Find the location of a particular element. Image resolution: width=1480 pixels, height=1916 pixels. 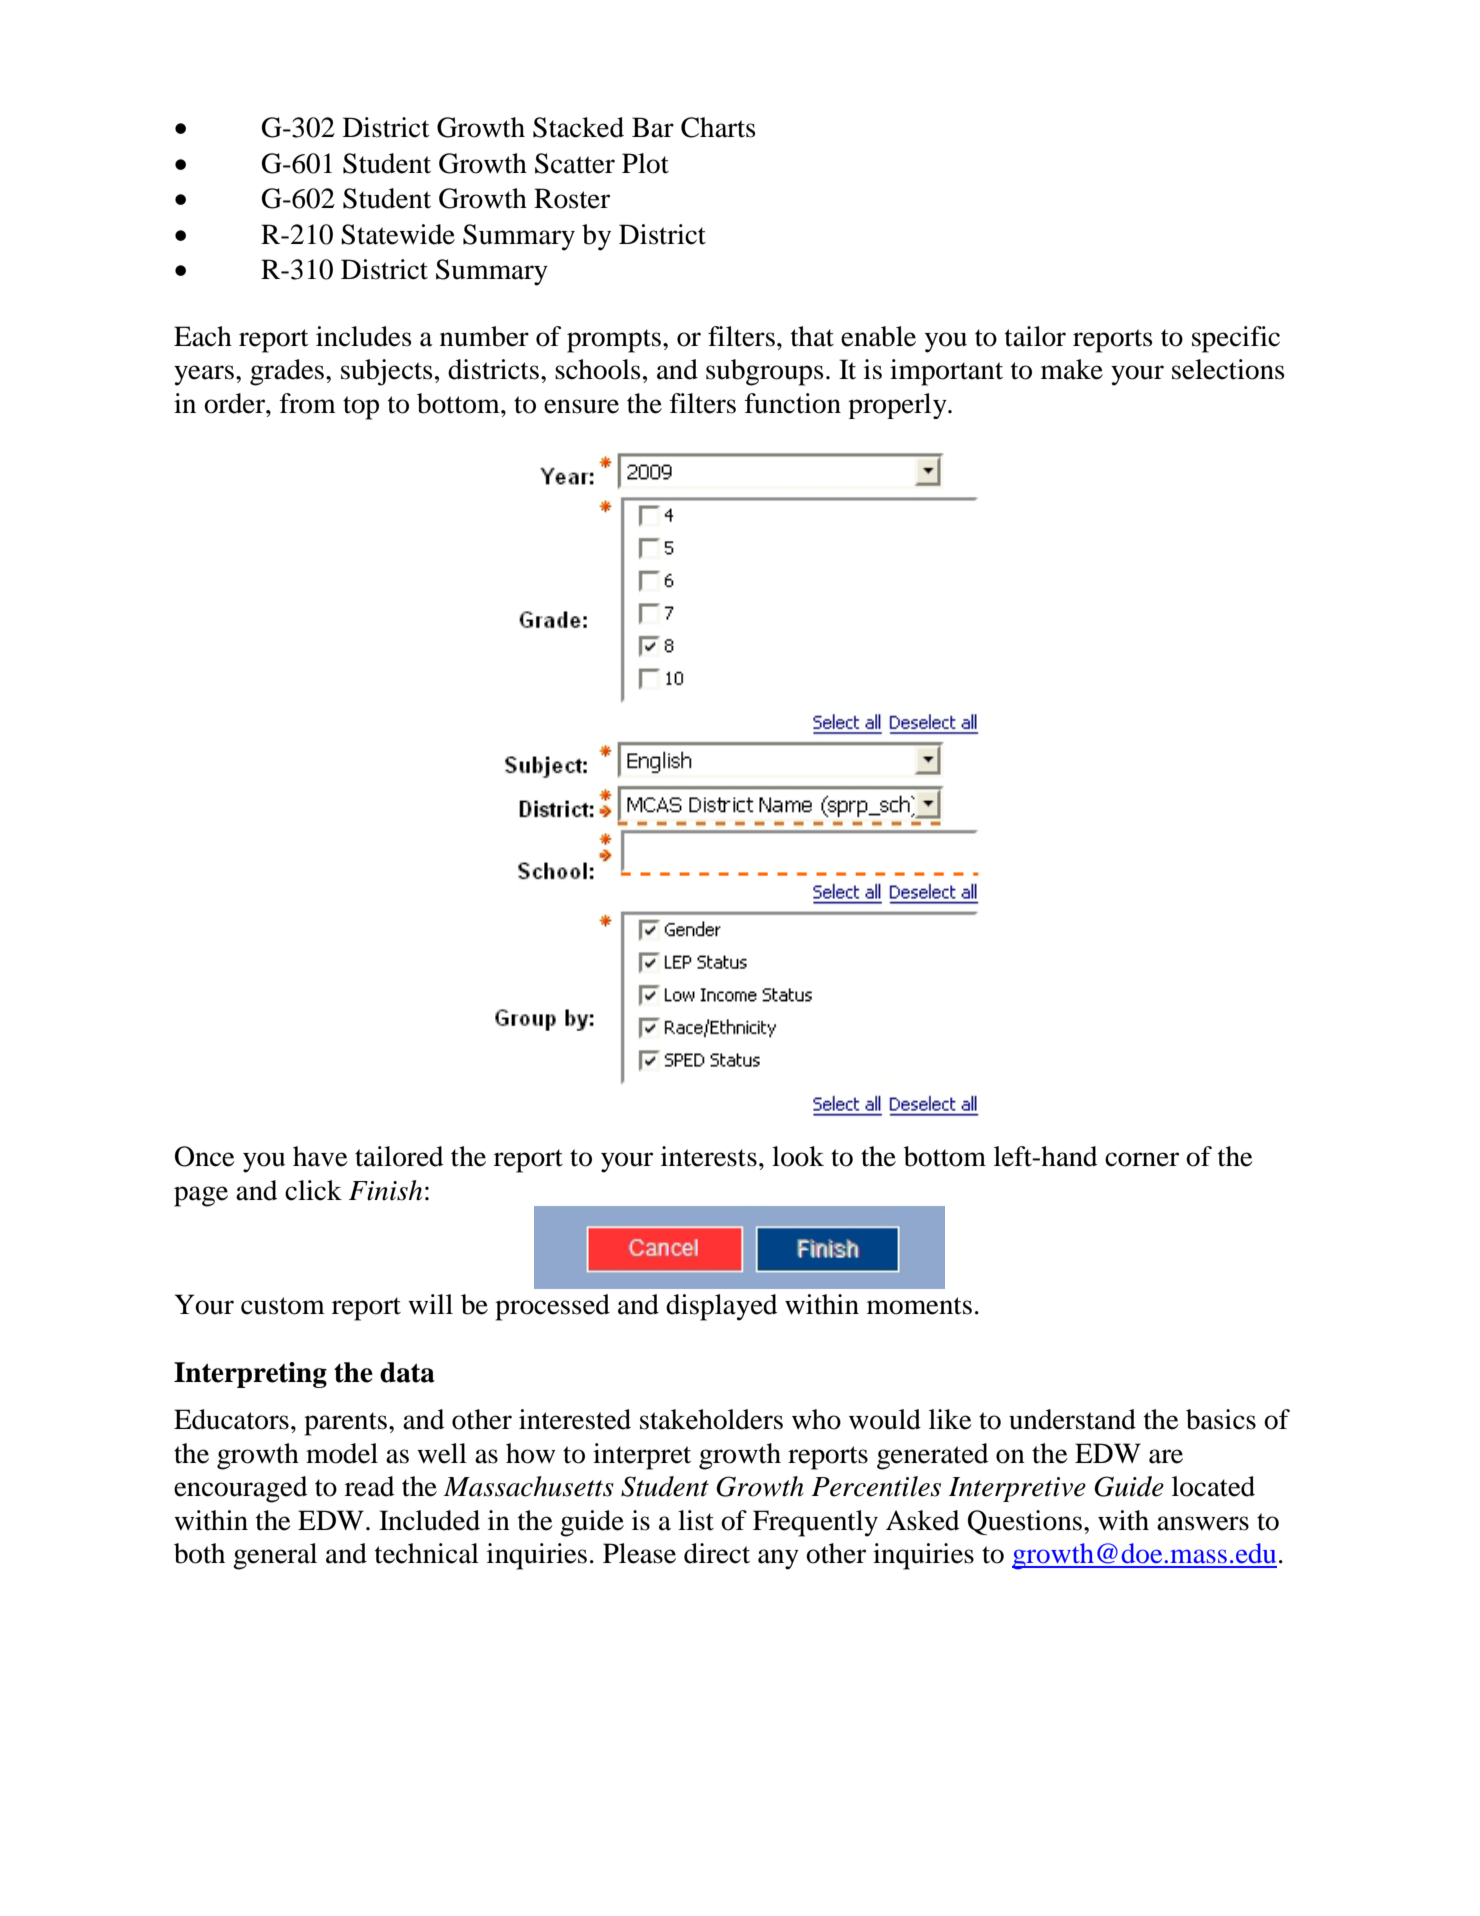

specific is located at coordinates (1236, 339).
